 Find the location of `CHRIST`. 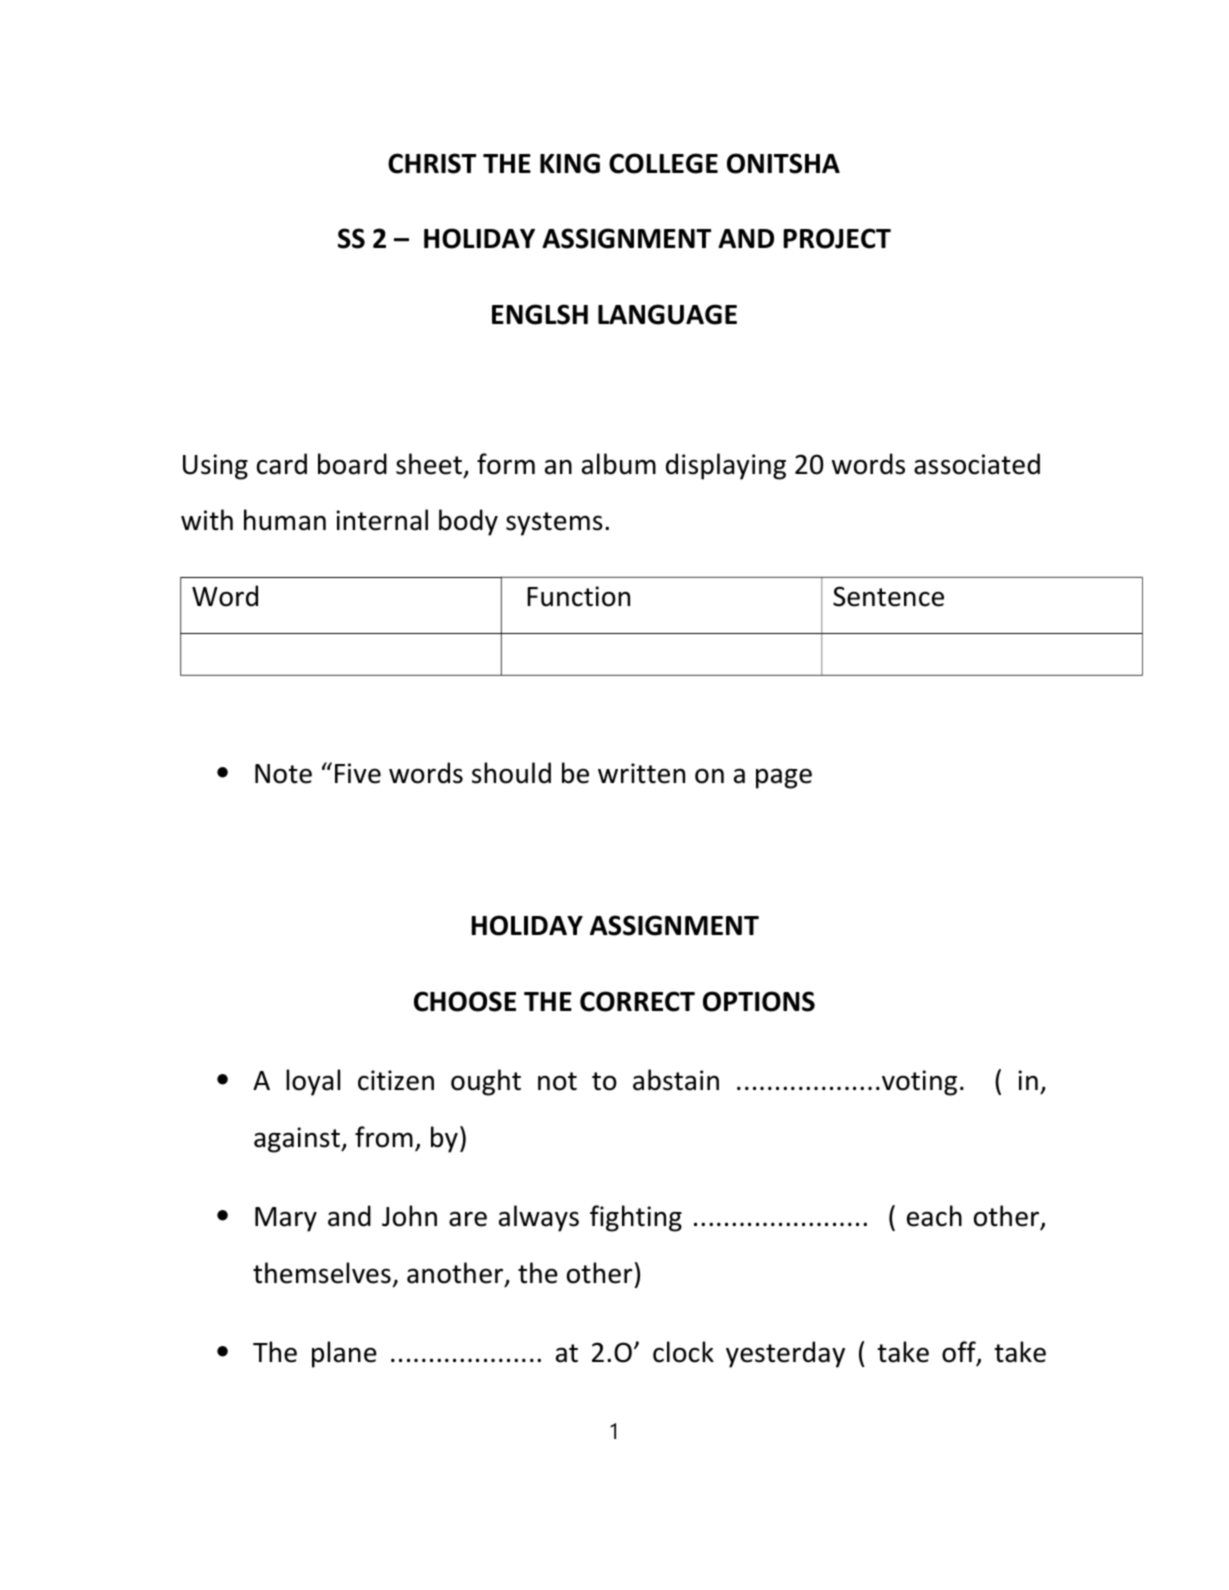

CHRIST is located at coordinates (432, 163).
